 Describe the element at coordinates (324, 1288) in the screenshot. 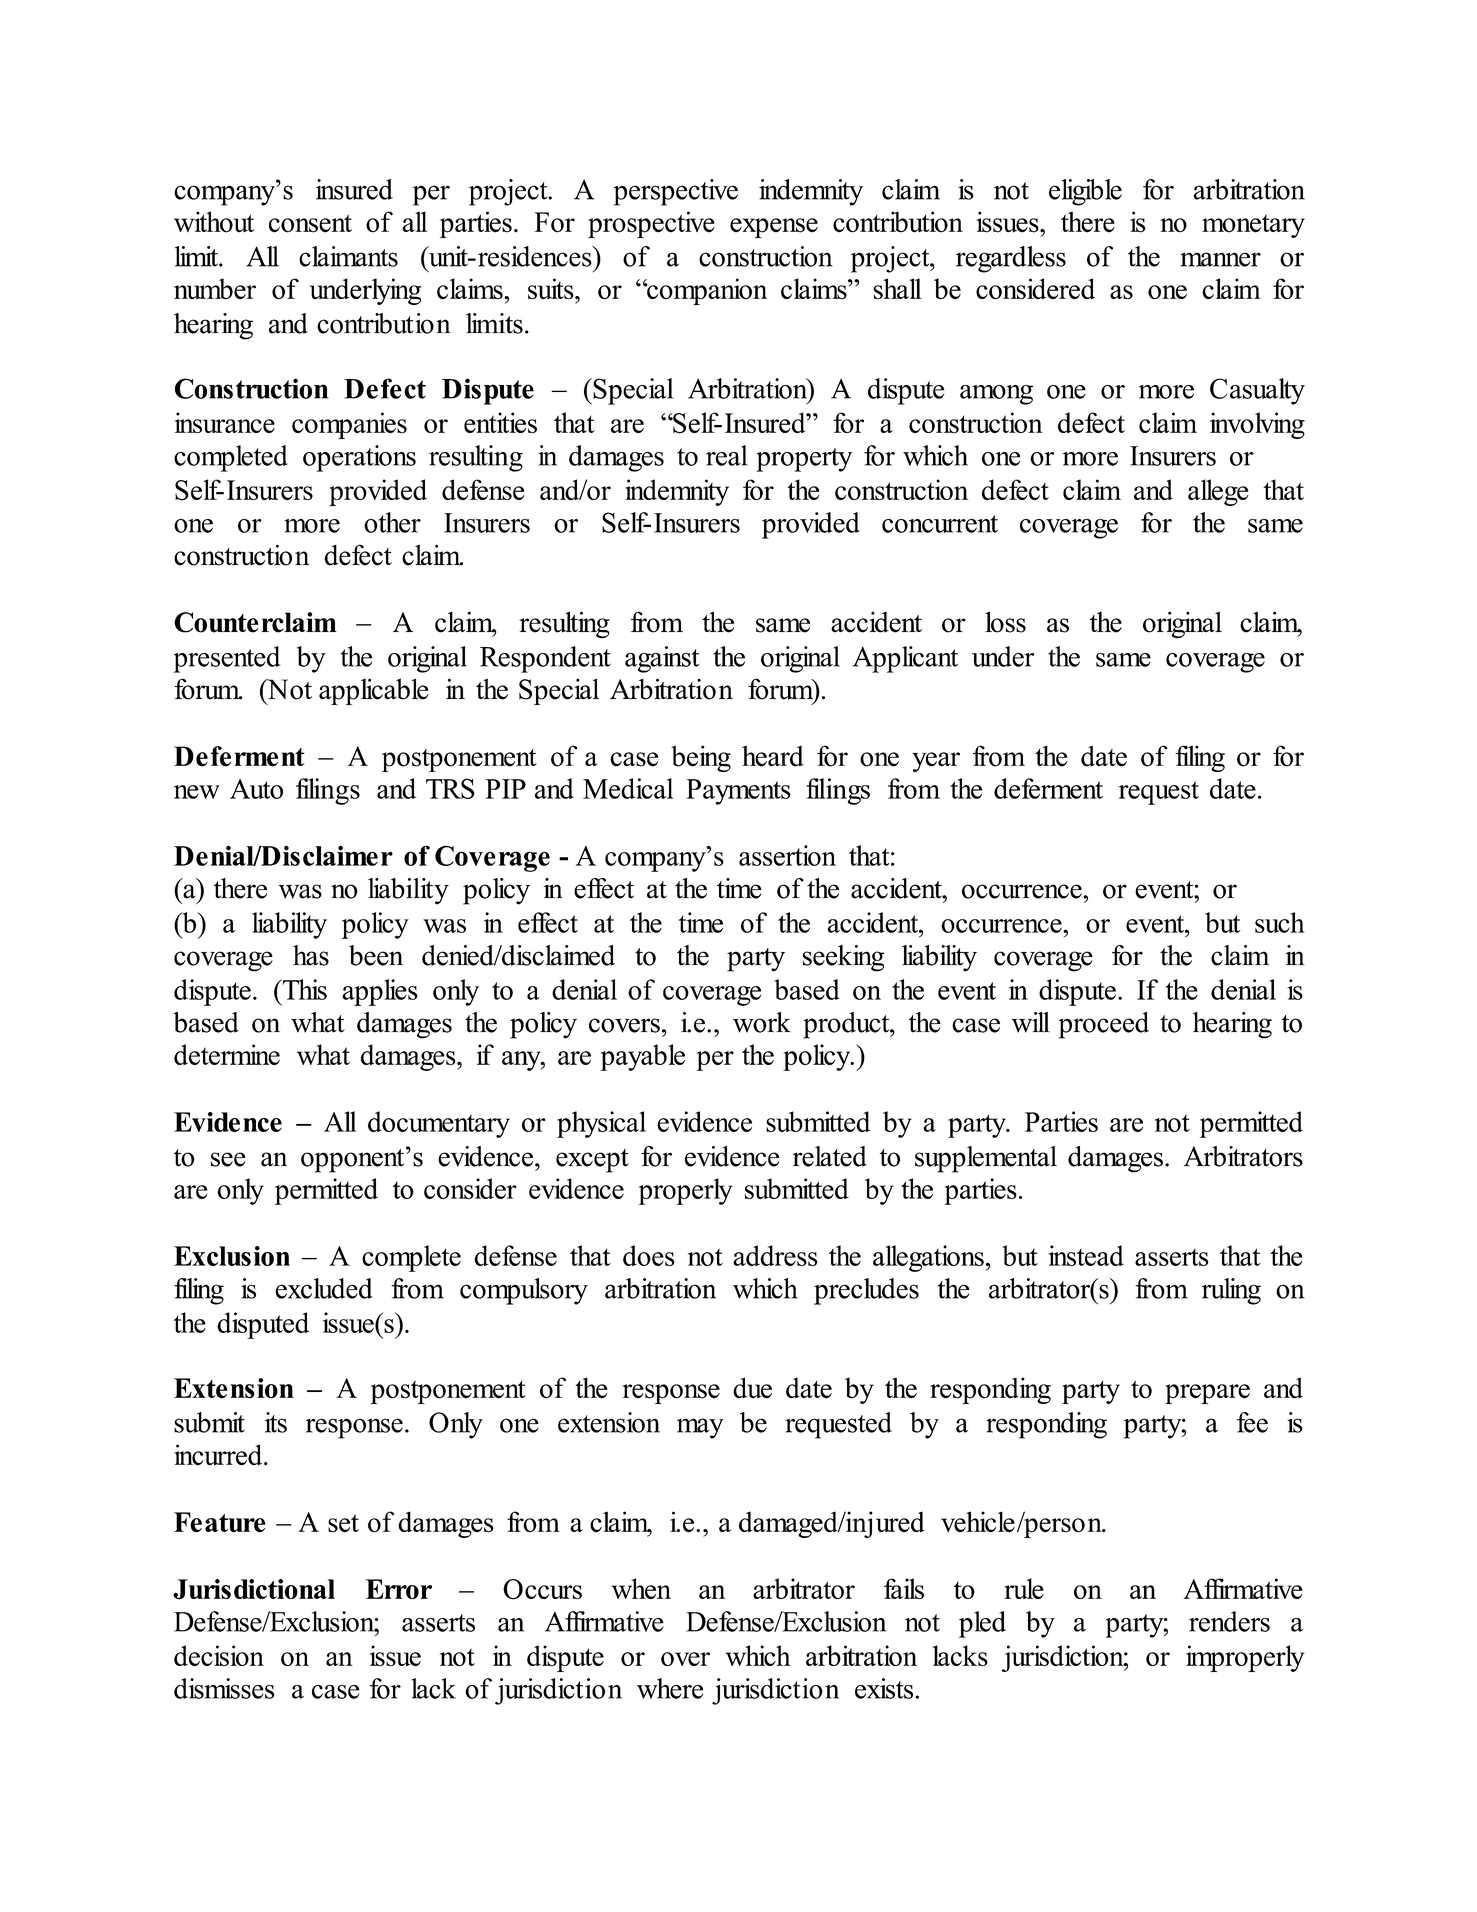

I see `excluded` at that location.
